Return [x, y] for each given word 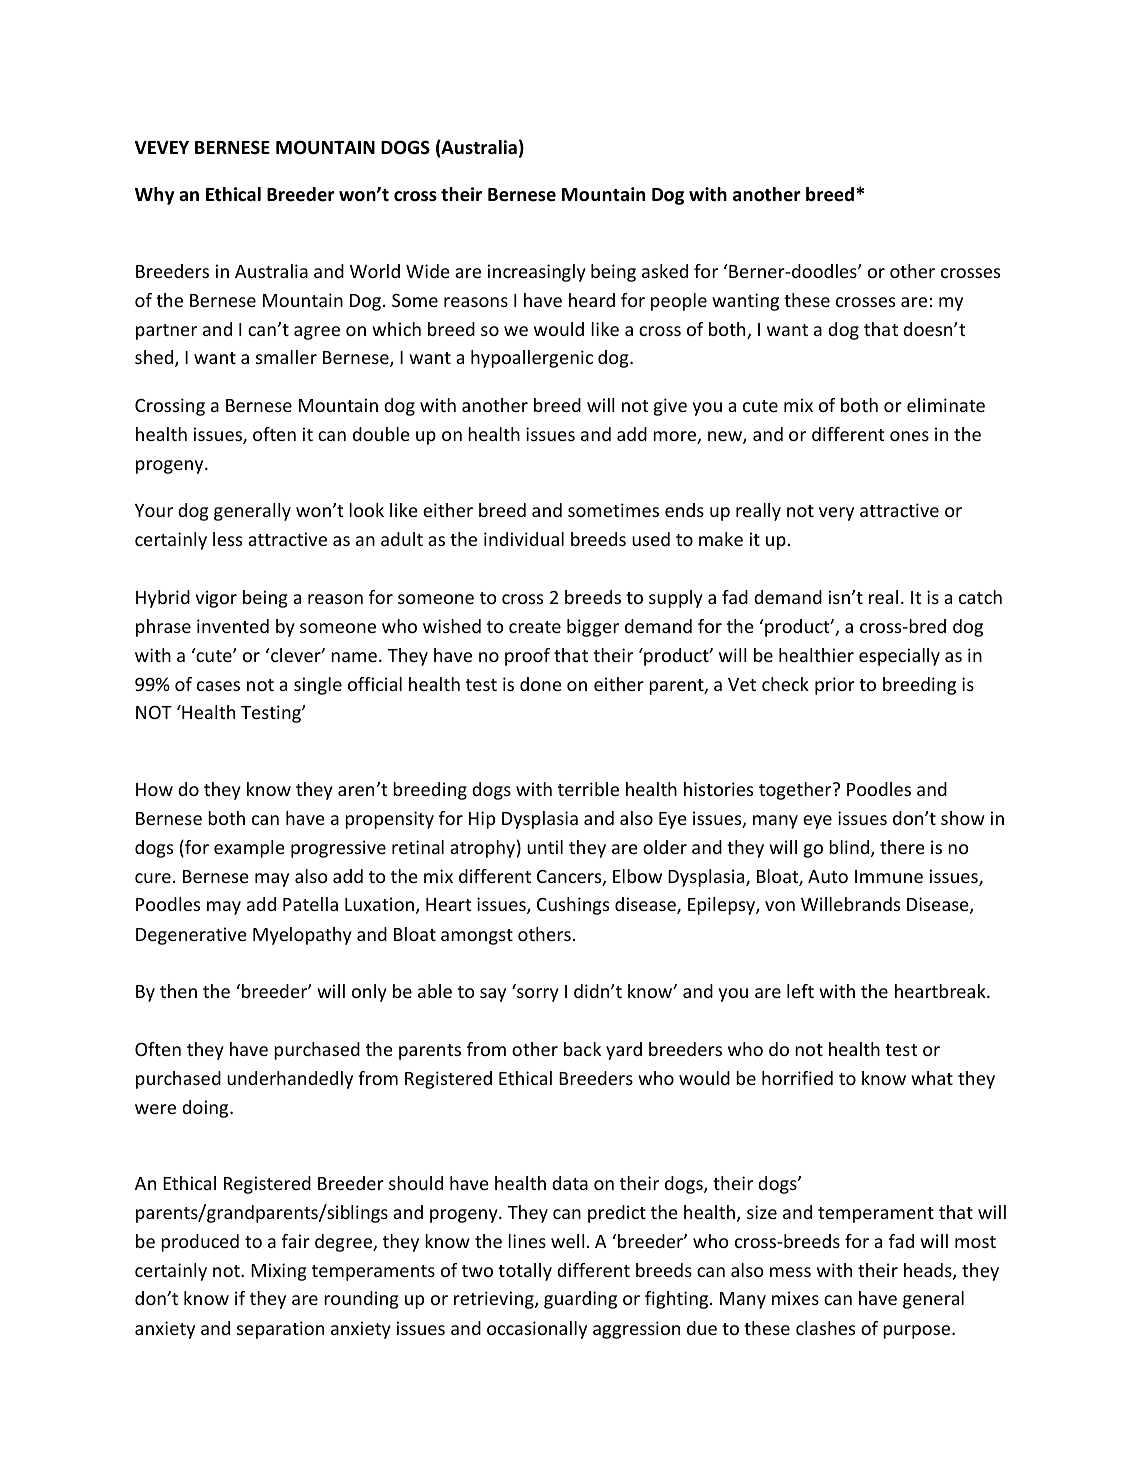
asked [665, 271]
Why [154, 196]
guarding [580, 1300]
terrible [588, 789]
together [796, 791]
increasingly [537, 273]
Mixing [279, 1272]
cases [218, 686]
